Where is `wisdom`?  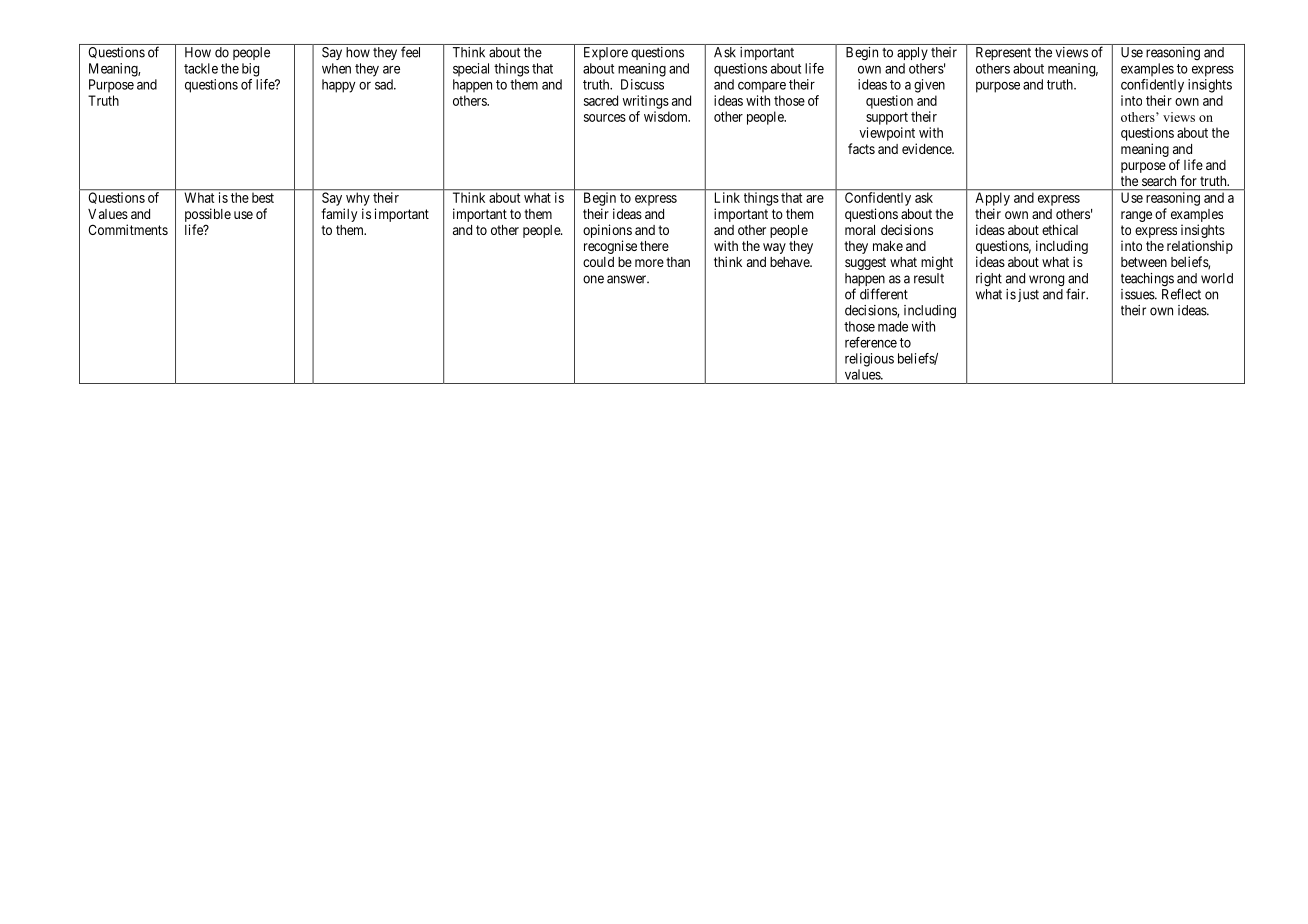
wisdom is located at coordinates (667, 116).
